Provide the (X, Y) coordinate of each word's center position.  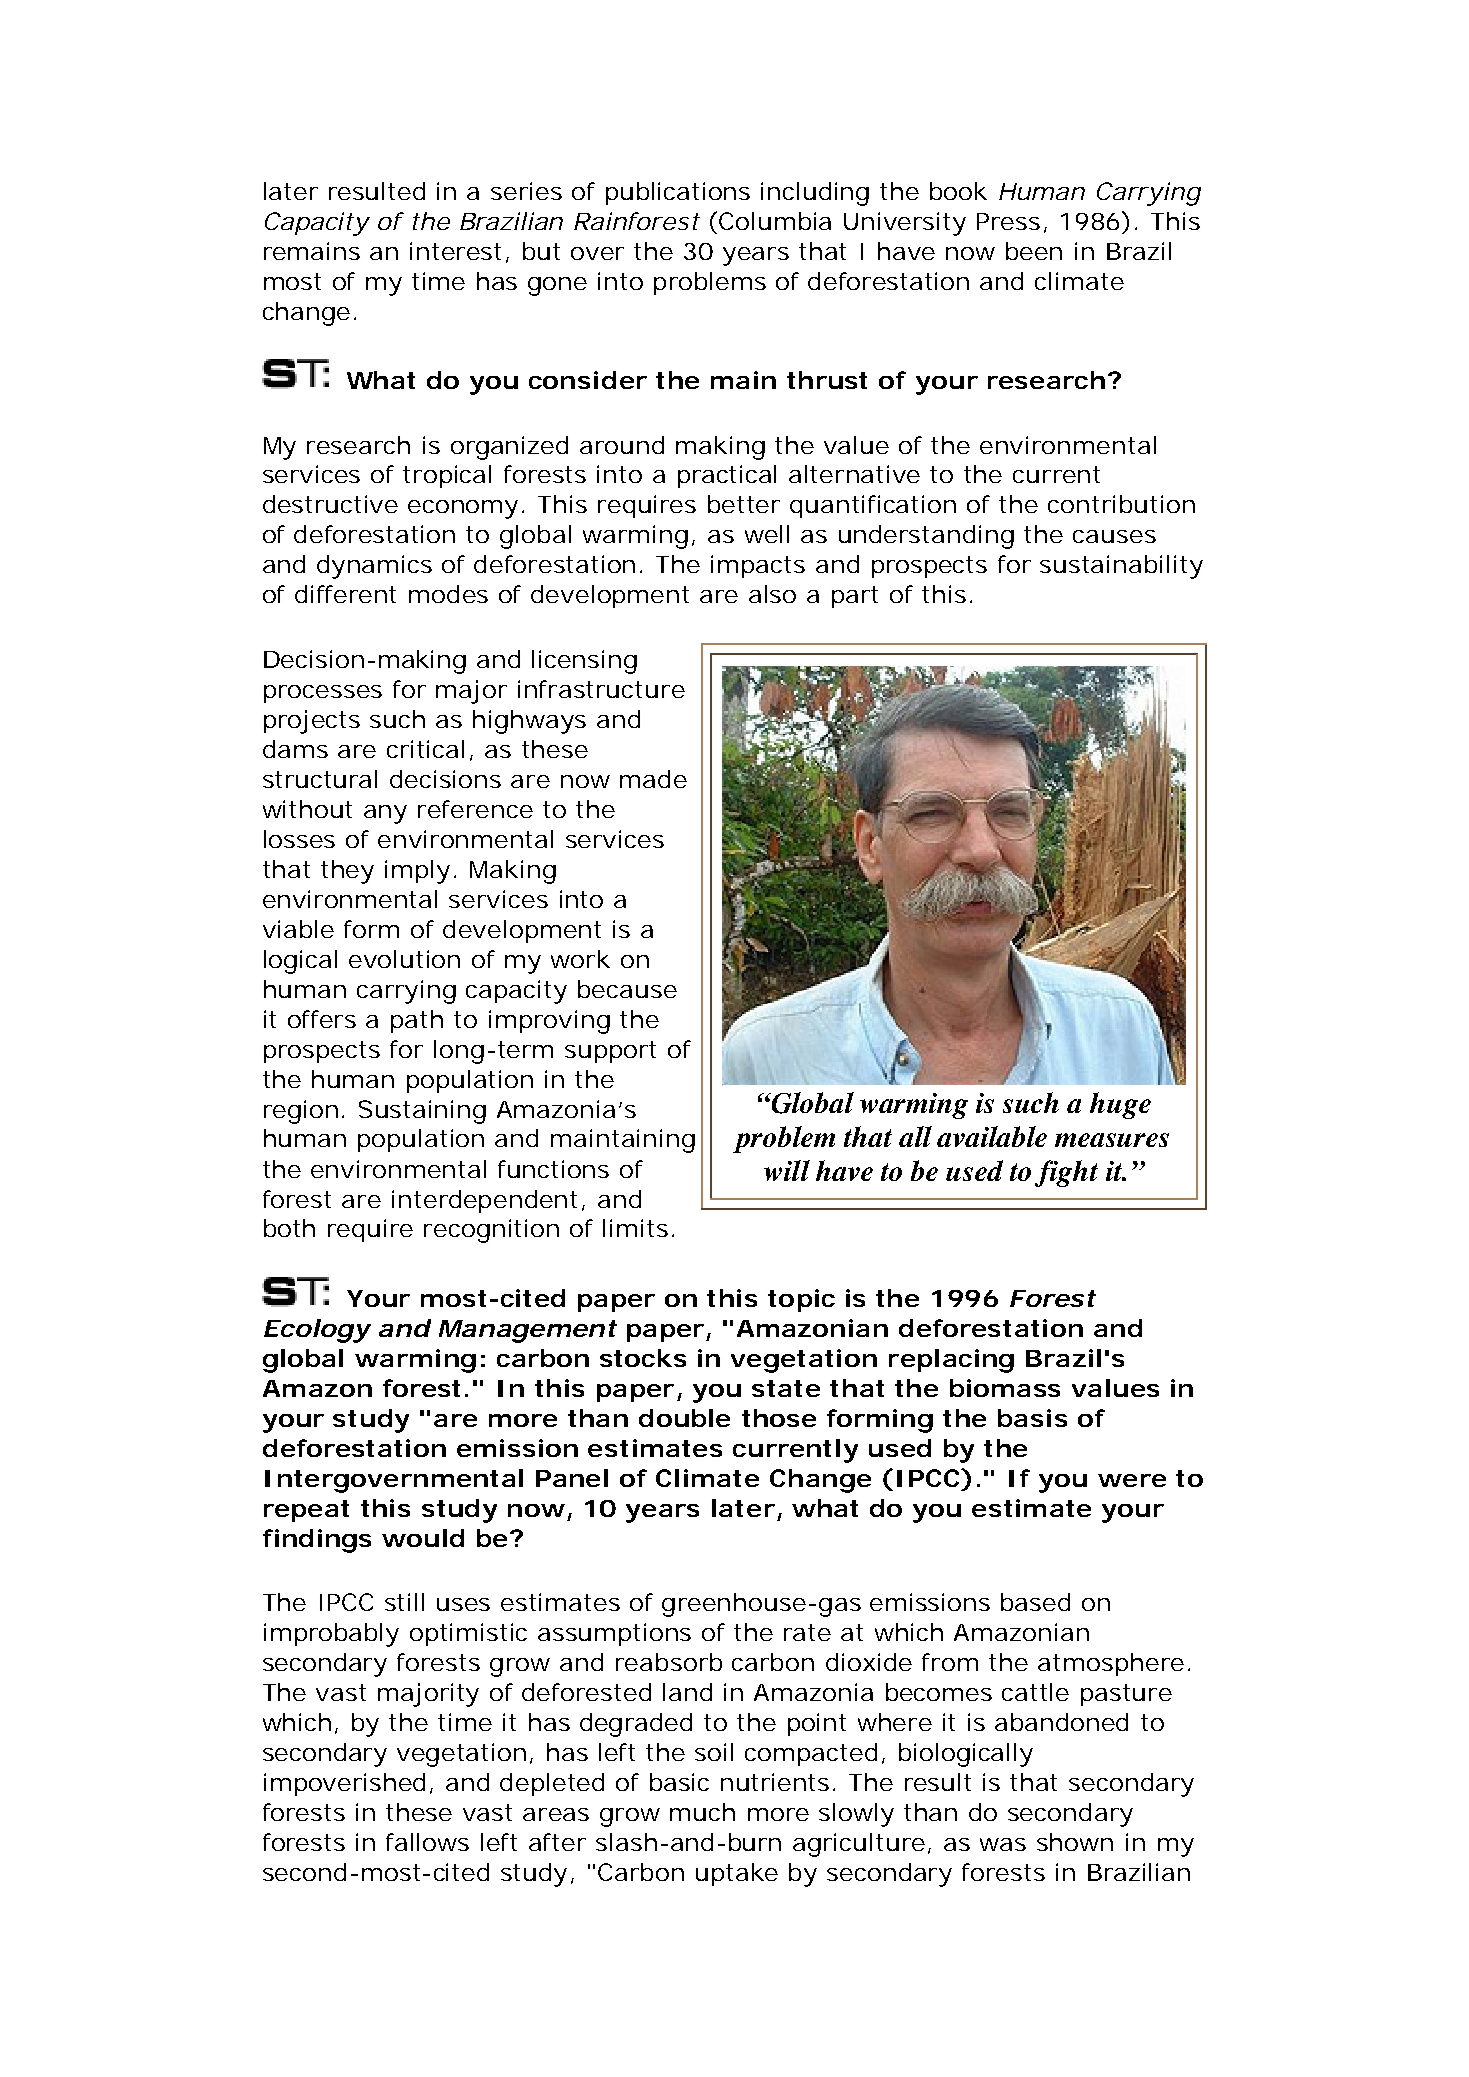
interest (458, 252)
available (992, 1136)
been (1034, 251)
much (702, 1812)
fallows (427, 1842)
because (627, 989)
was (1003, 1844)
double (684, 1418)
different (345, 594)
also (772, 594)
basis (1032, 1418)
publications (678, 193)
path (417, 1021)
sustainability (1121, 567)
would (423, 1538)
